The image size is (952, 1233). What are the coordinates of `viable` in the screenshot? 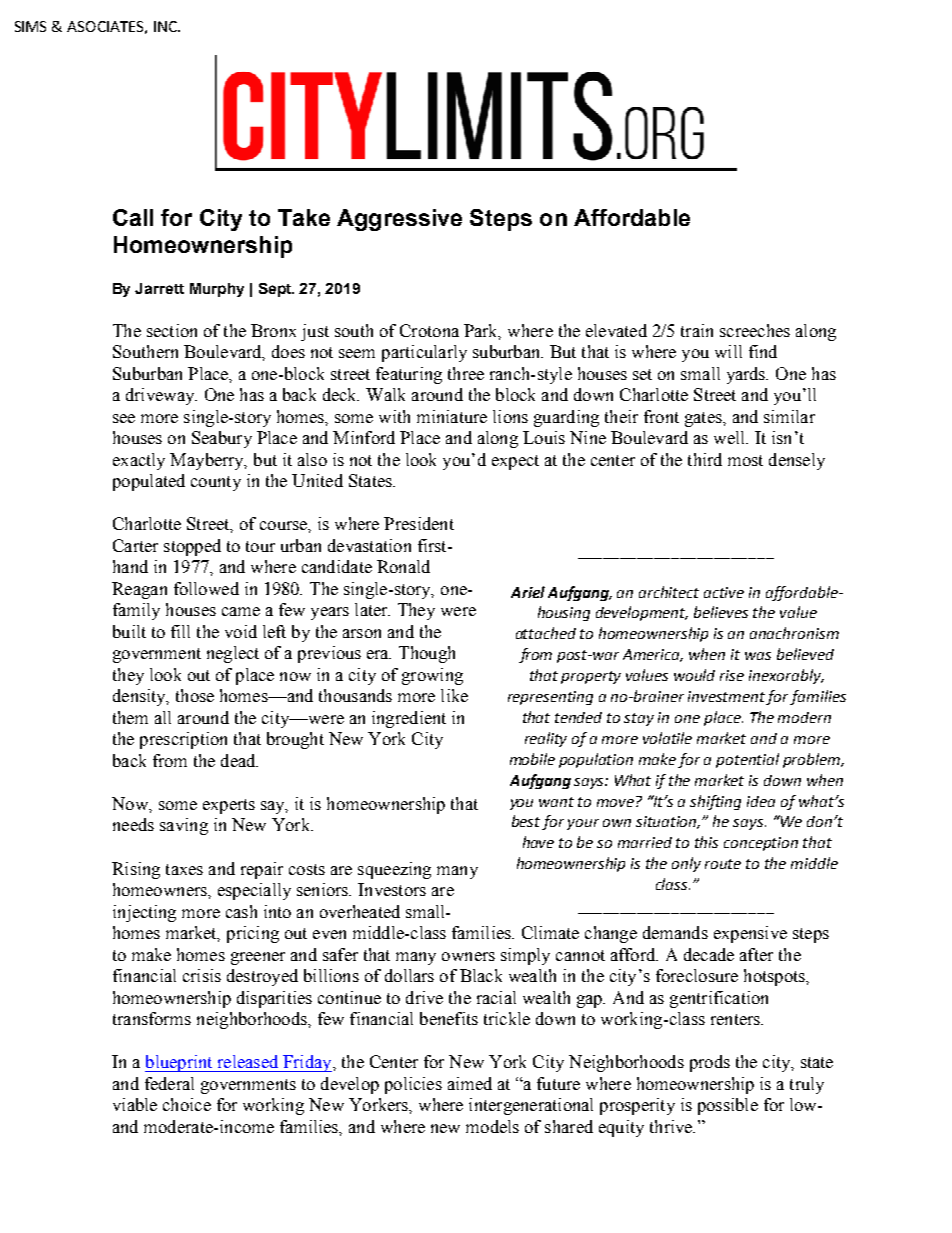 It's located at (135, 1104).
